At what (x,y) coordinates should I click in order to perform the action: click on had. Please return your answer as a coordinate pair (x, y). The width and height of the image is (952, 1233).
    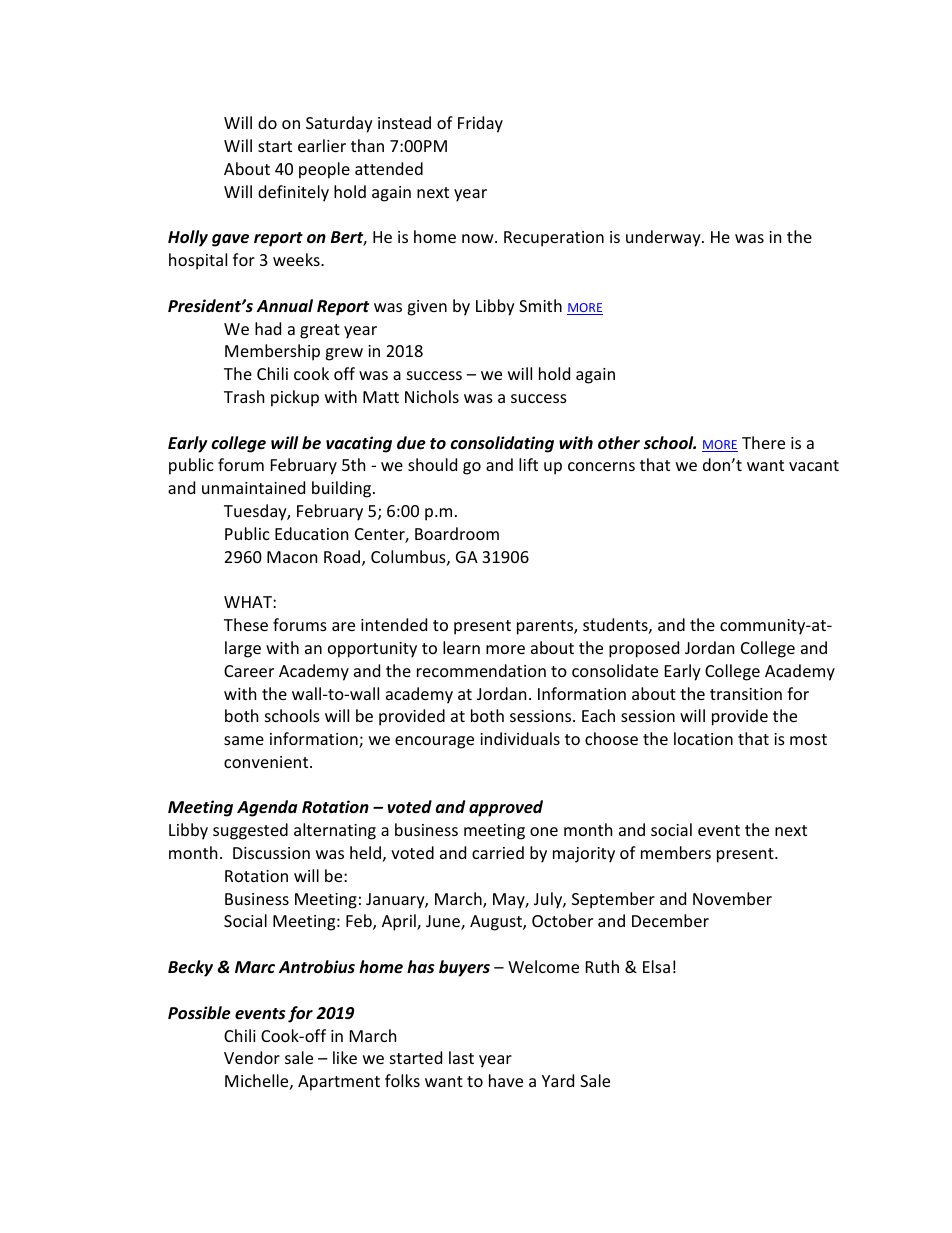
    Looking at the image, I should click on (268, 328).
